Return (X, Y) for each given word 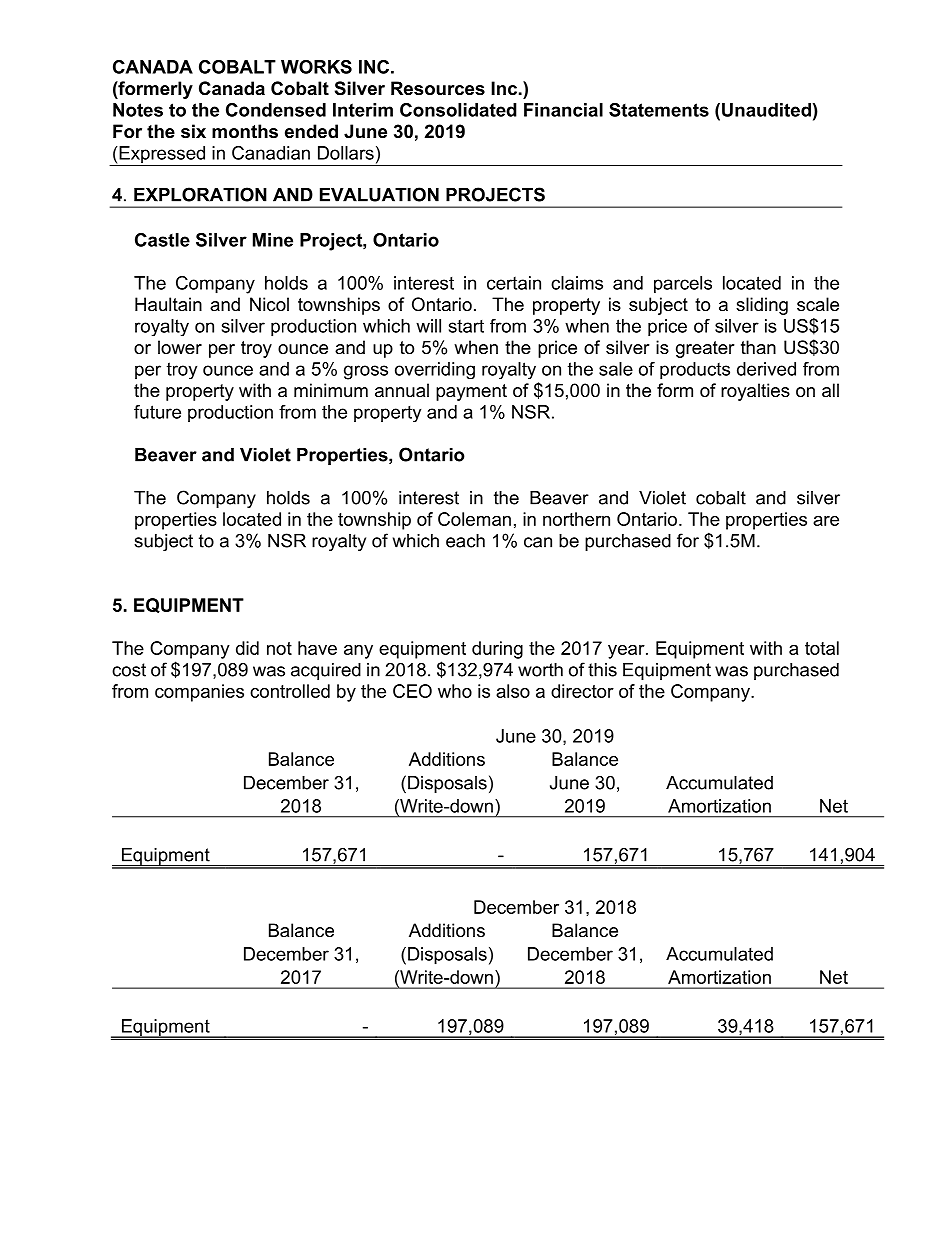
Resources (438, 88)
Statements (659, 110)
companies (199, 693)
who (455, 691)
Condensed (276, 110)
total (822, 648)
